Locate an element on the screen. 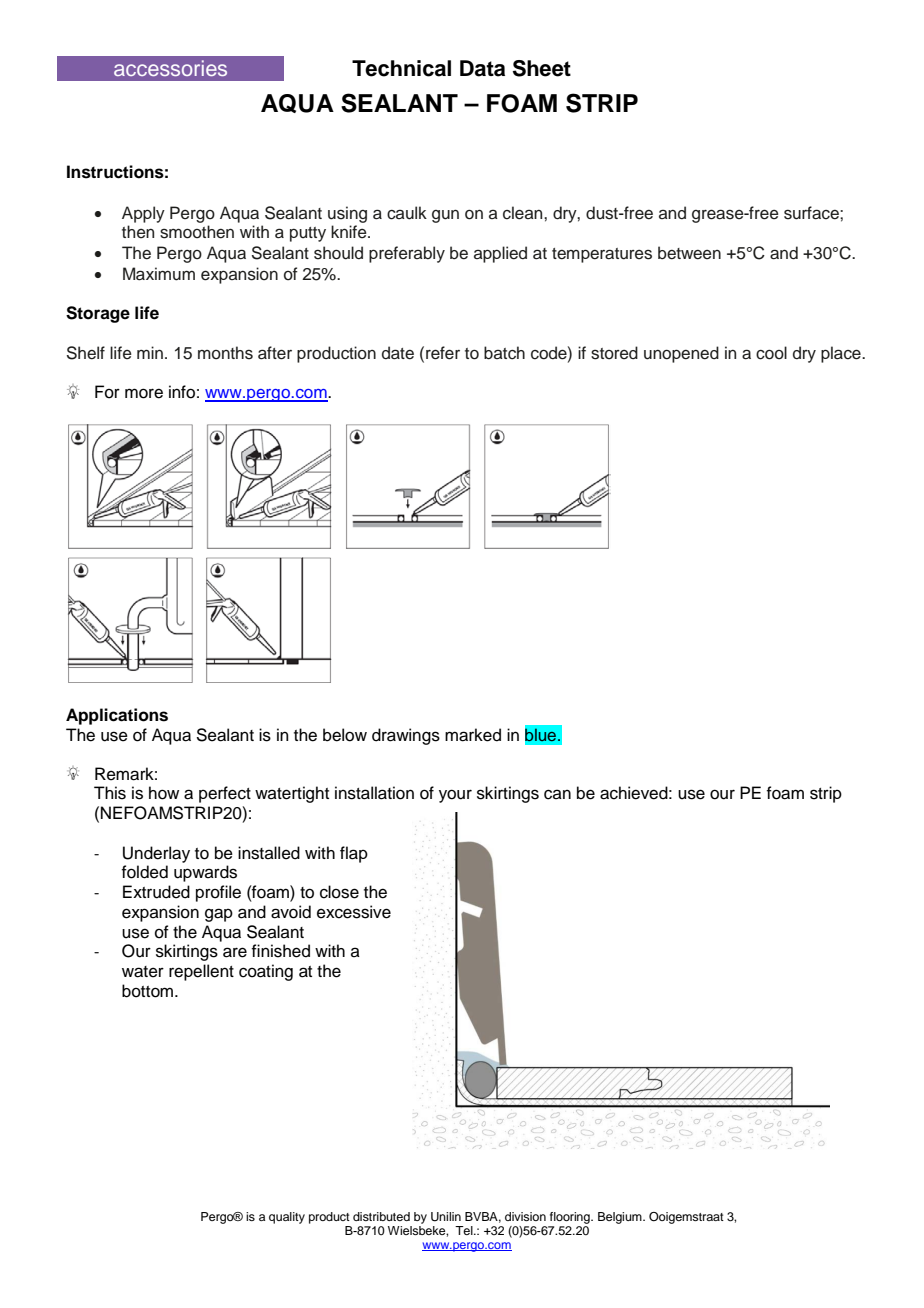 Image resolution: width=924 pixels, height=1308 pixels. Applications is located at coordinates (117, 716).
